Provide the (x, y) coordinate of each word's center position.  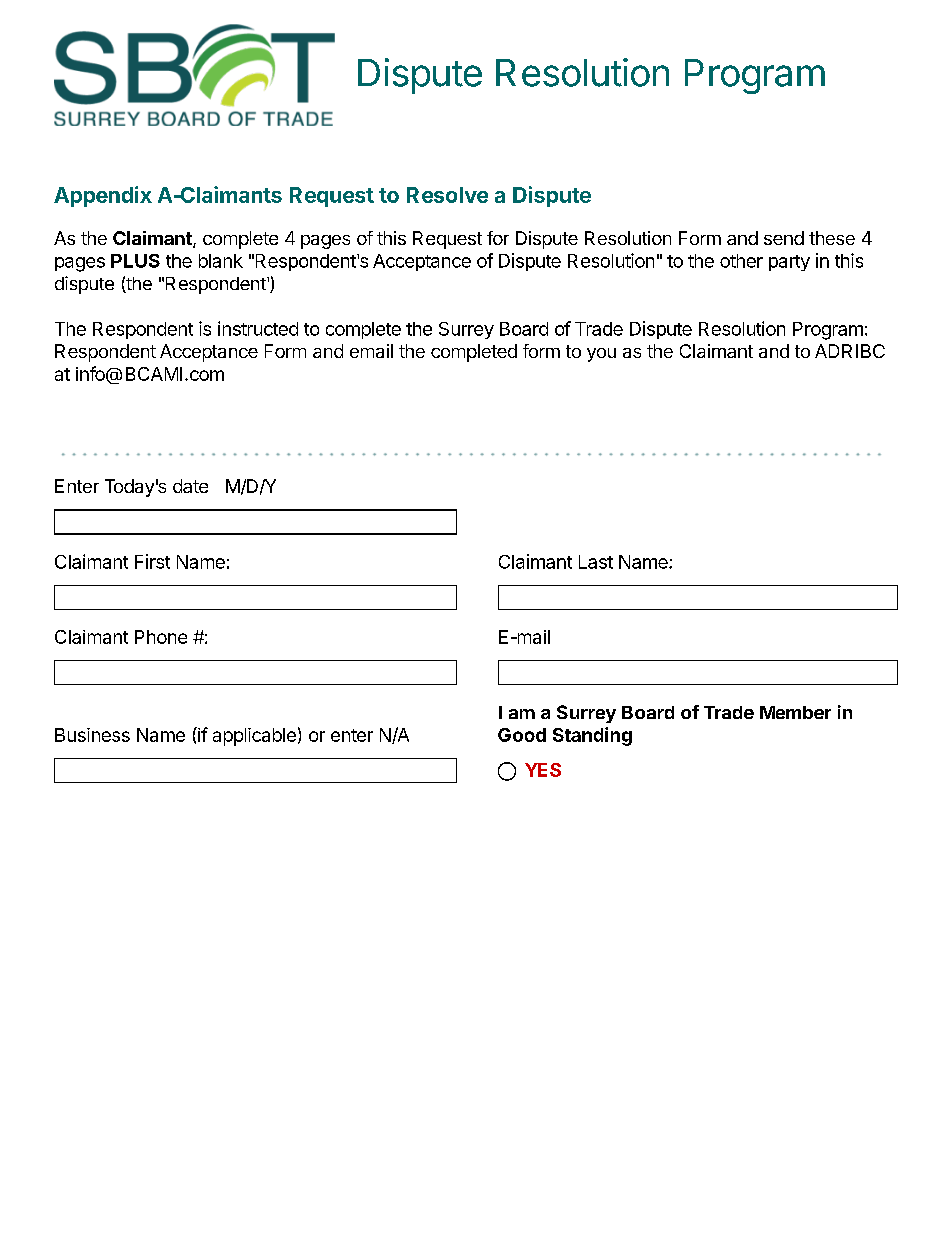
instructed (258, 328)
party (789, 263)
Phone (161, 637)
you (601, 355)
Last (596, 562)
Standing (592, 736)
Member (795, 712)
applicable (254, 737)
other (741, 261)
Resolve (447, 195)
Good (522, 735)
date (190, 486)
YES (543, 770)
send (784, 238)
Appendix (103, 196)
